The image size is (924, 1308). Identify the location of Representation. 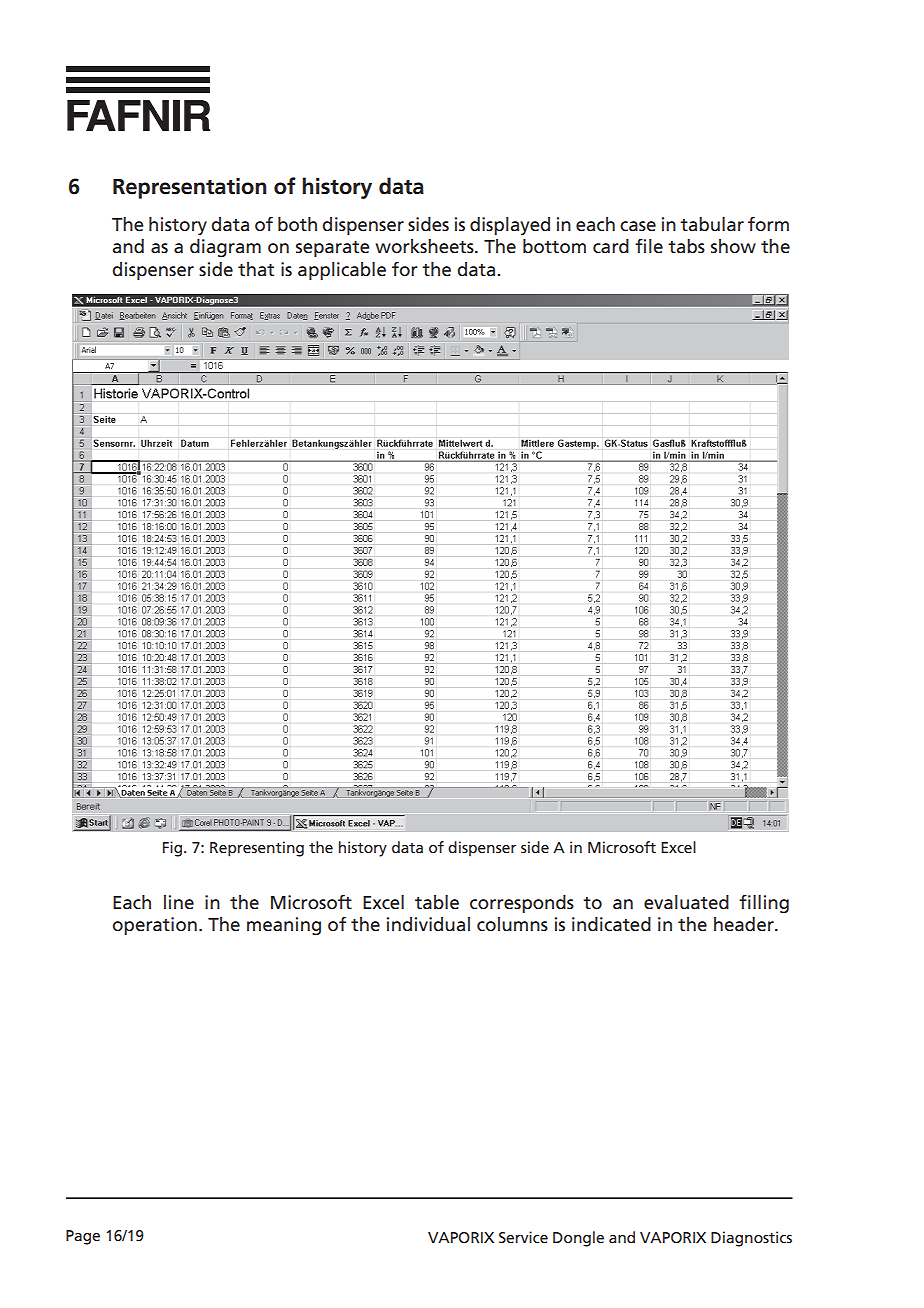
(190, 188).
